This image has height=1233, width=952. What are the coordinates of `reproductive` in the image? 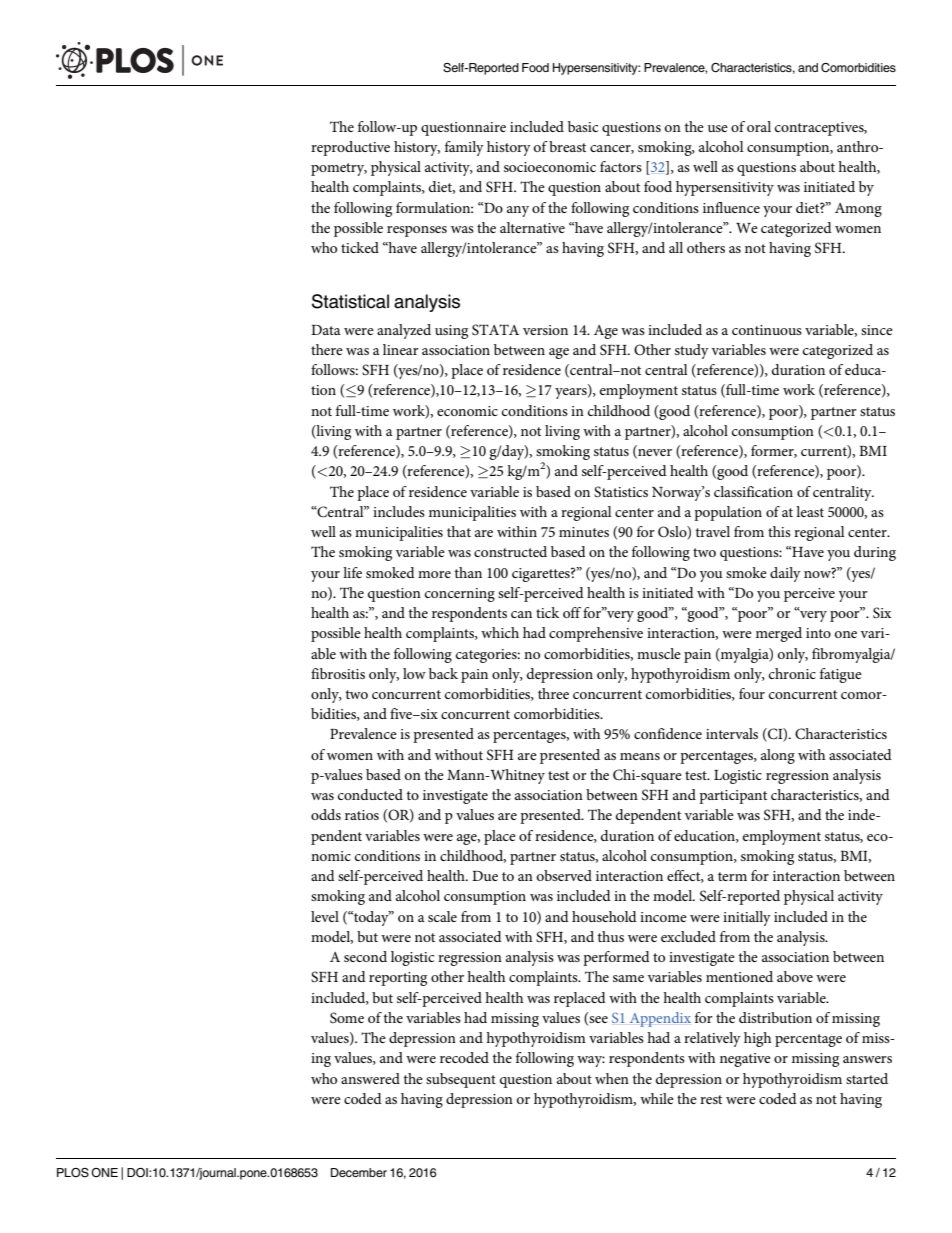 It's located at (350, 148).
